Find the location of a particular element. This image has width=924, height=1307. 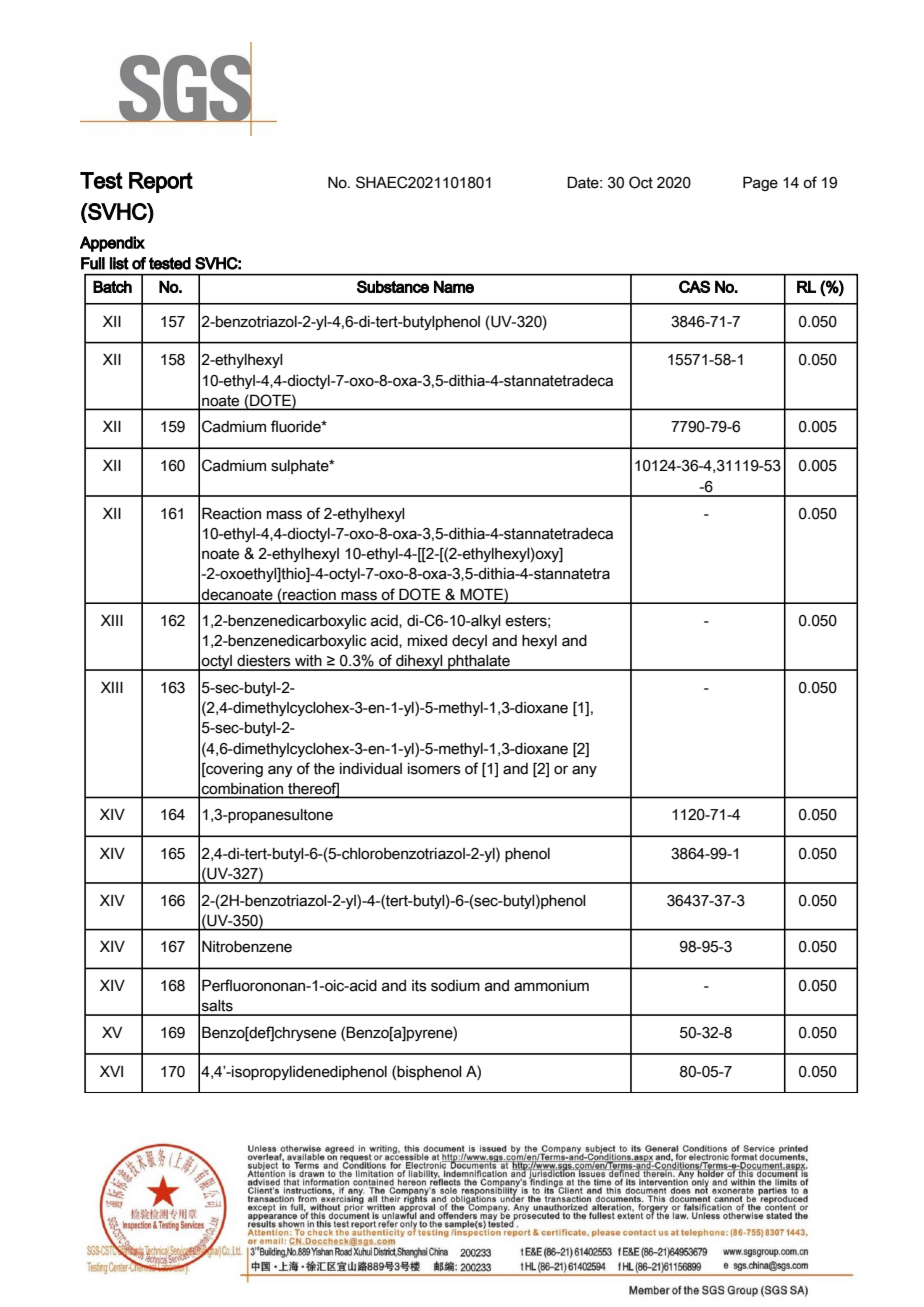

phthalate is located at coordinates (479, 663).
